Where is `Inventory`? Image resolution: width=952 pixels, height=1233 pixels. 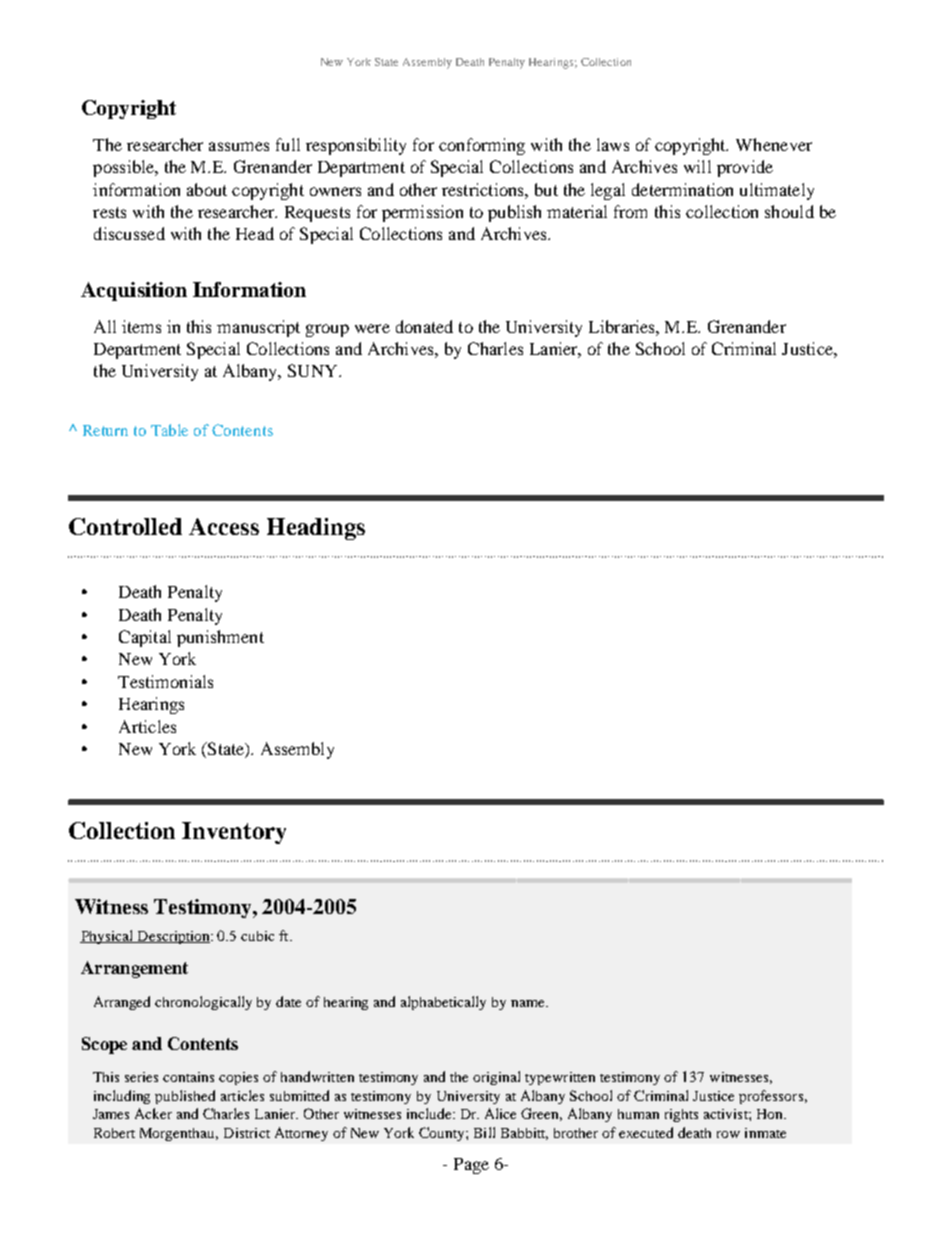
Inventory is located at coordinates (234, 833).
